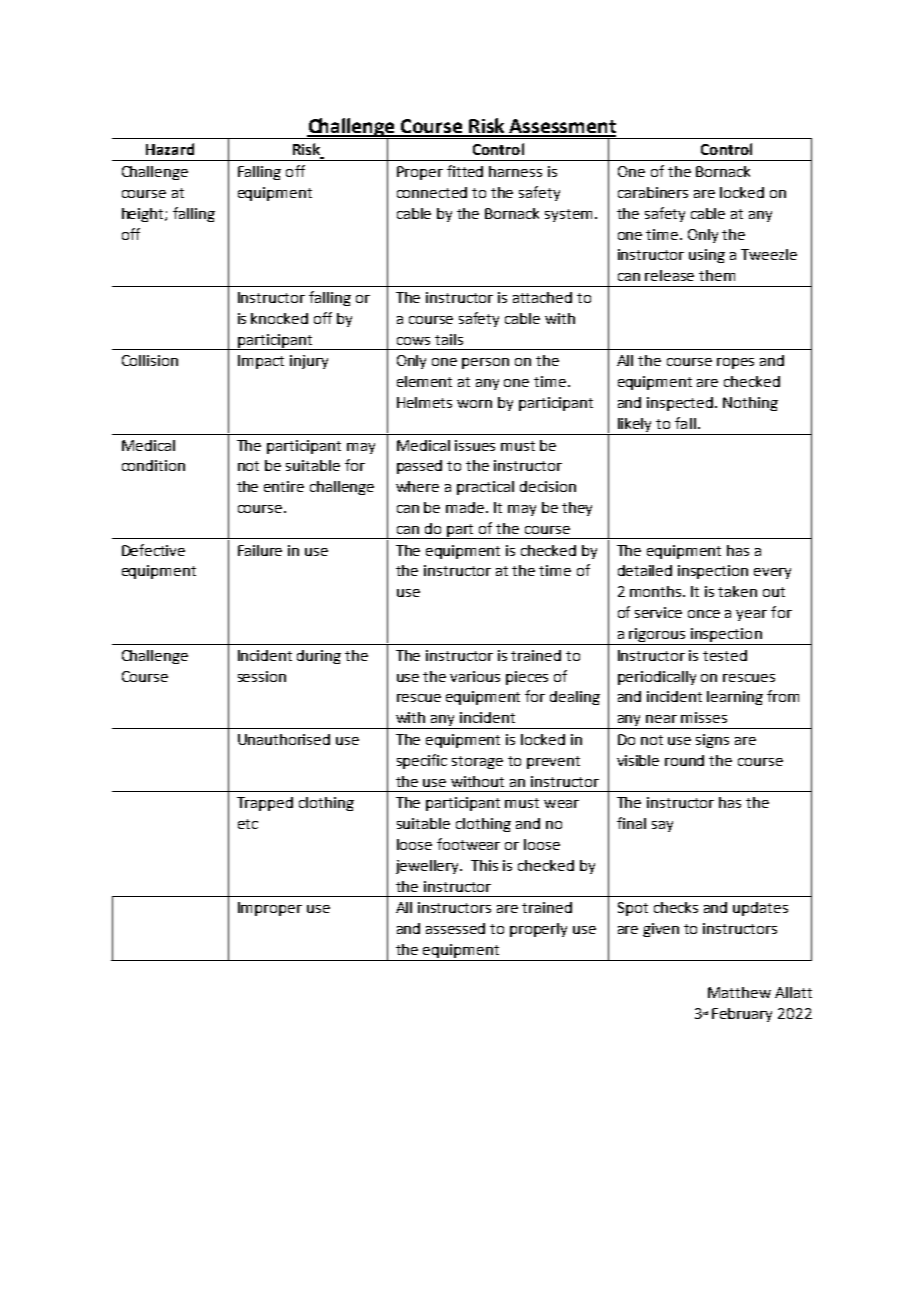 Image resolution: width=924 pixels, height=1308 pixels. Describe the element at coordinates (170, 149) in the screenshot. I see `Hazard` at that location.
